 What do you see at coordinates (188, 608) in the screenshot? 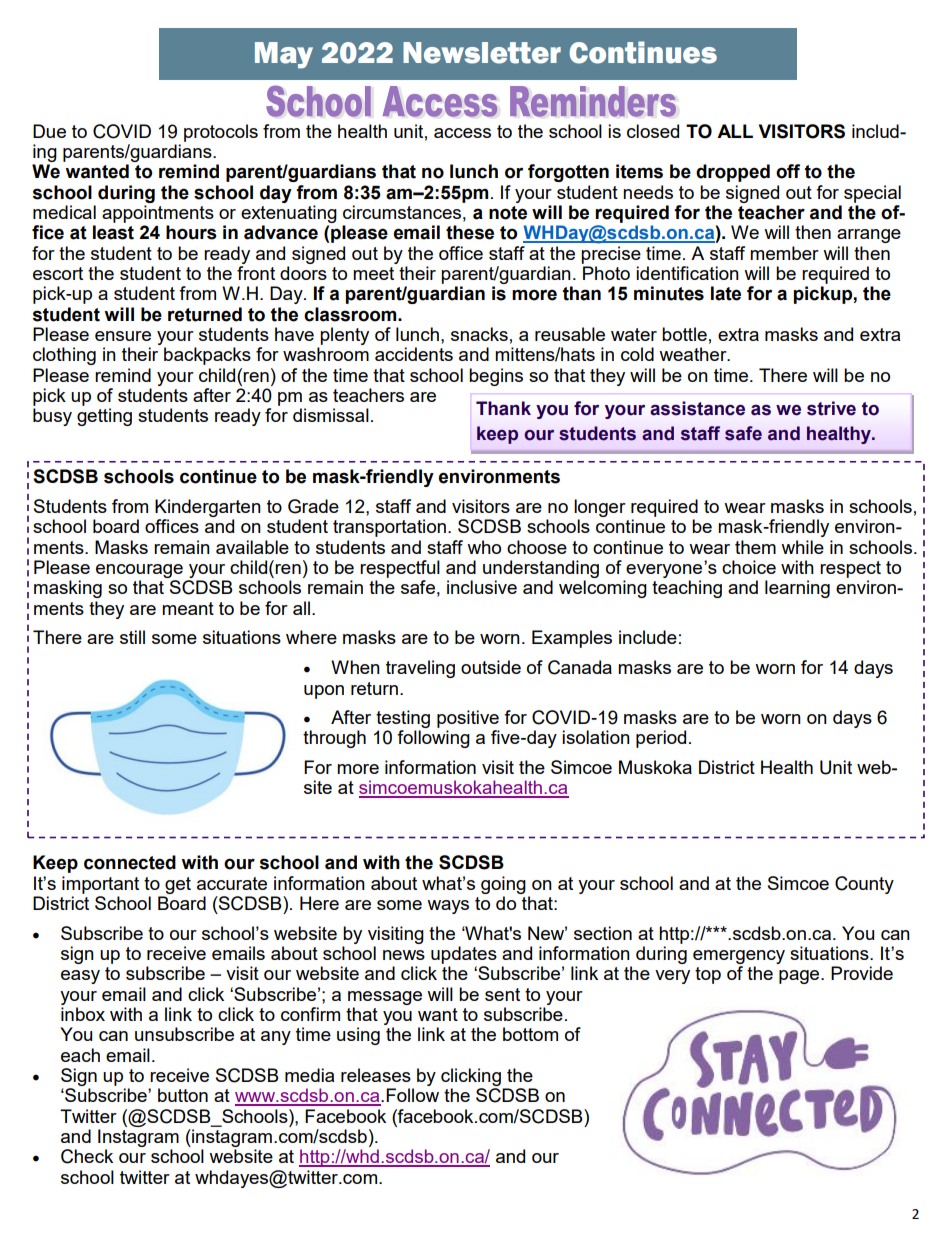
I see `meant` at bounding box center [188, 608].
